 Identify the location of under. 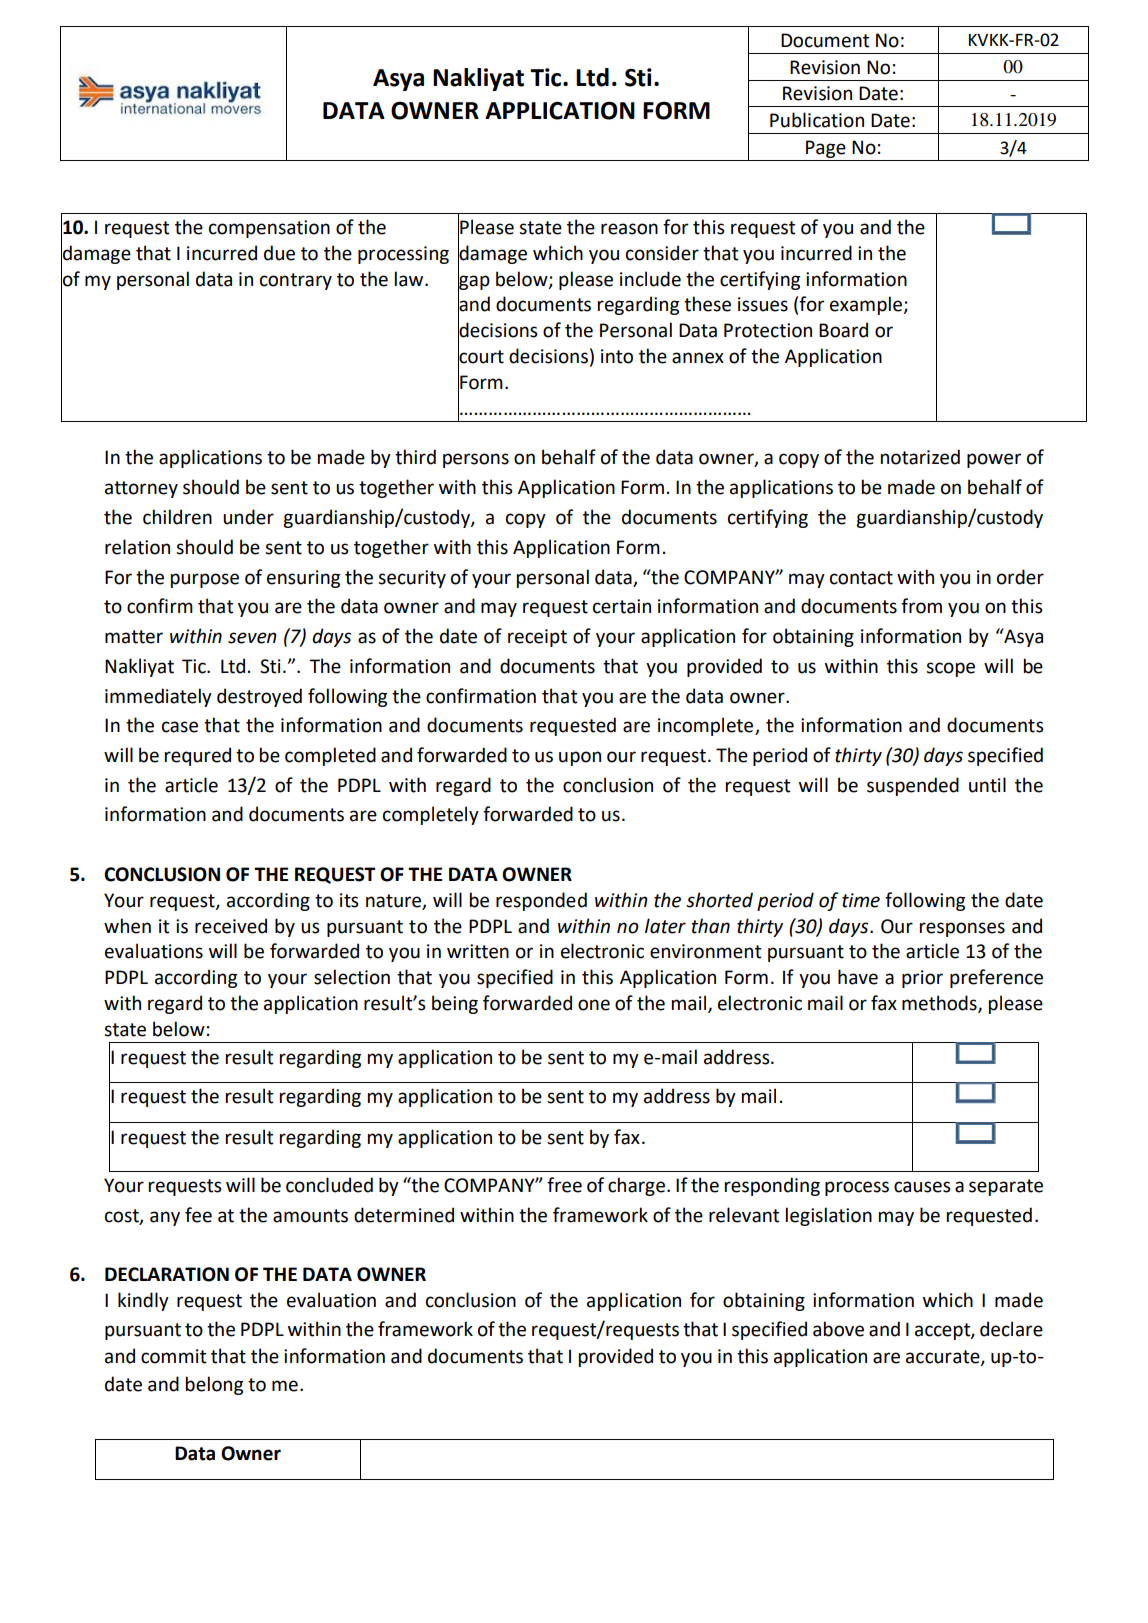
(248, 517).
